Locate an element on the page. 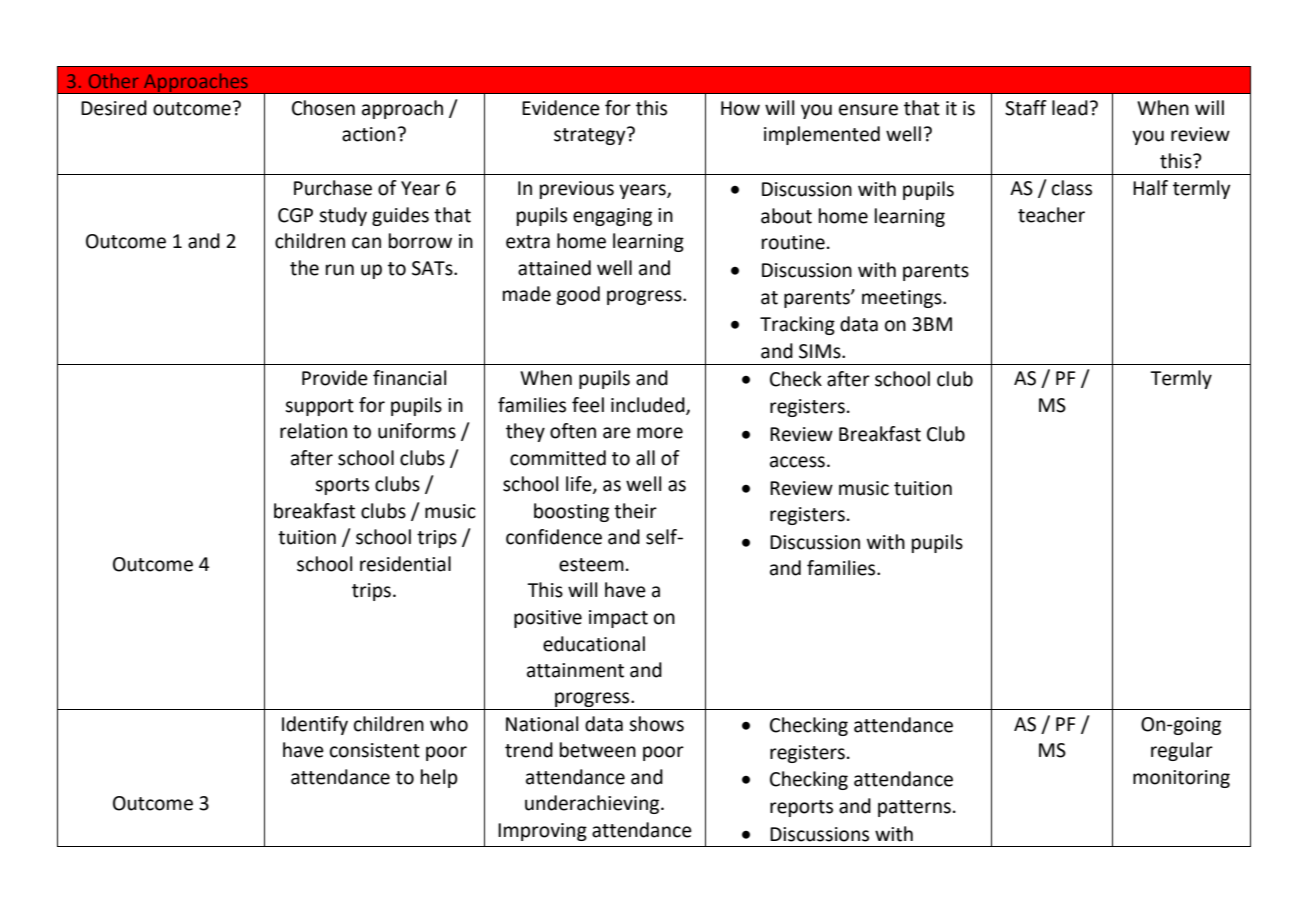 Image resolution: width=1308 pixels, height=924 pixels. access is located at coordinates (797, 462).
